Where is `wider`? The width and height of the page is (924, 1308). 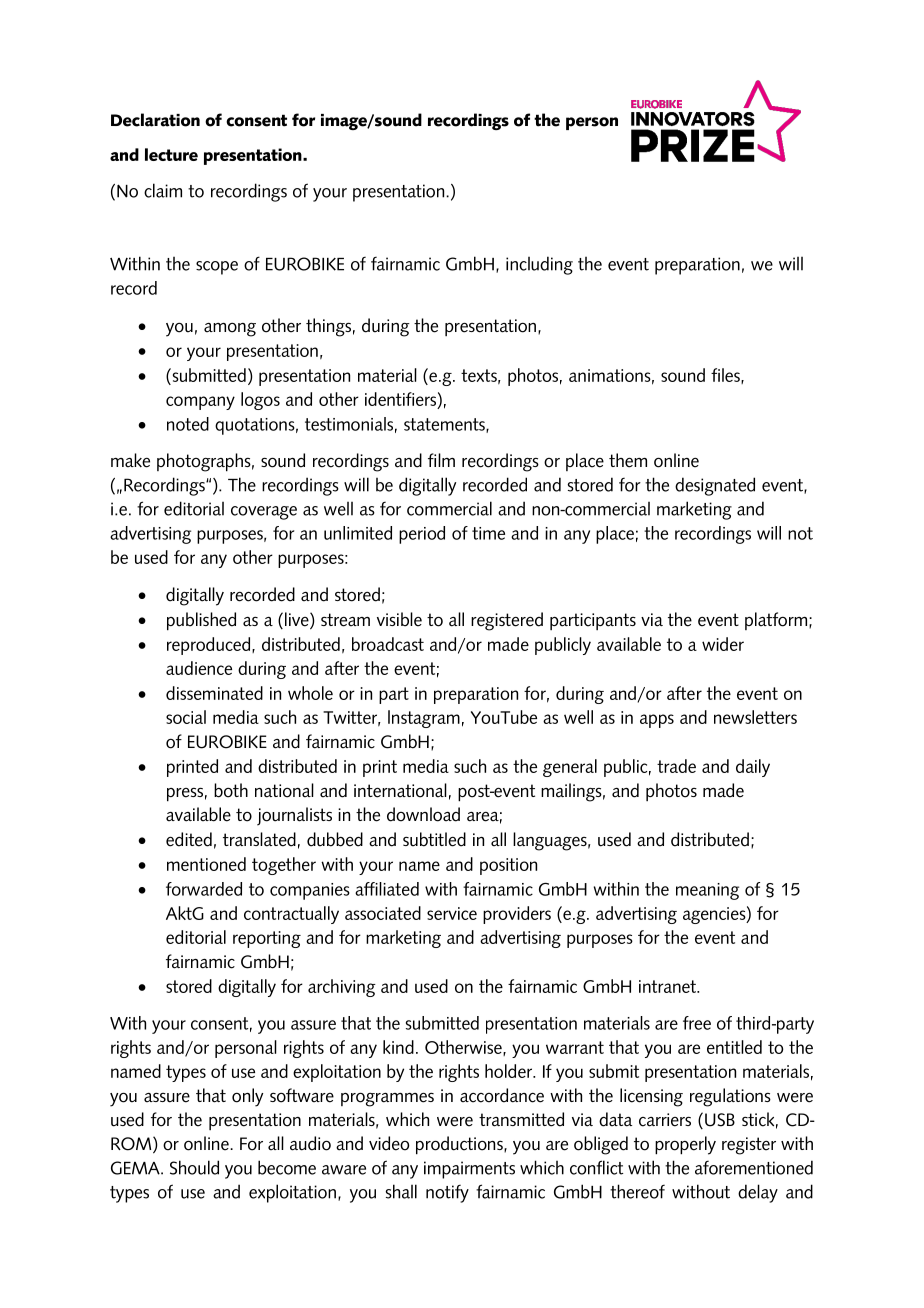 wider is located at coordinates (723, 644).
